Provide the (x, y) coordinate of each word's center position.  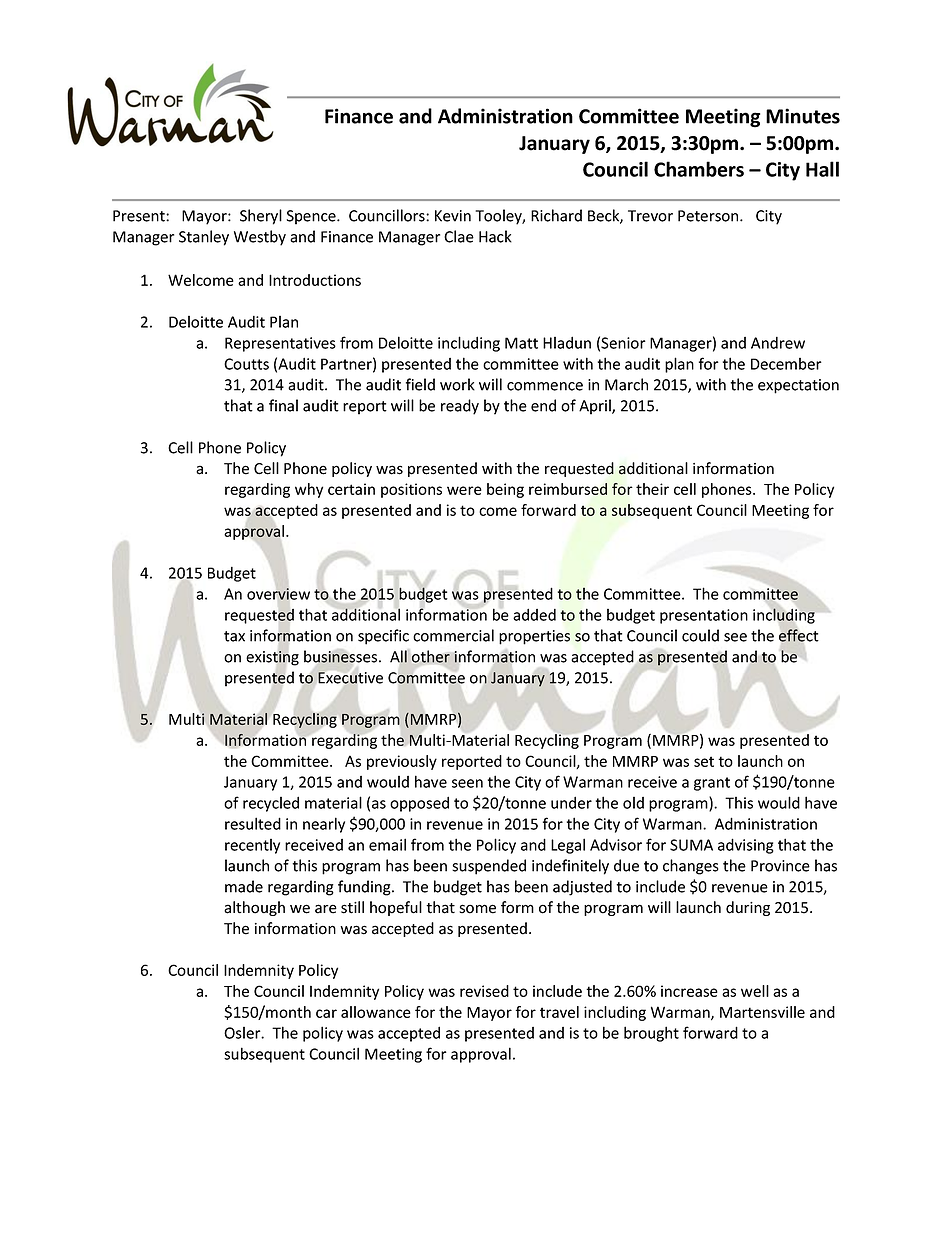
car (326, 1013)
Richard (556, 215)
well (755, 991)
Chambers (699, 169)
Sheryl (261, 217)
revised (484, 991)
